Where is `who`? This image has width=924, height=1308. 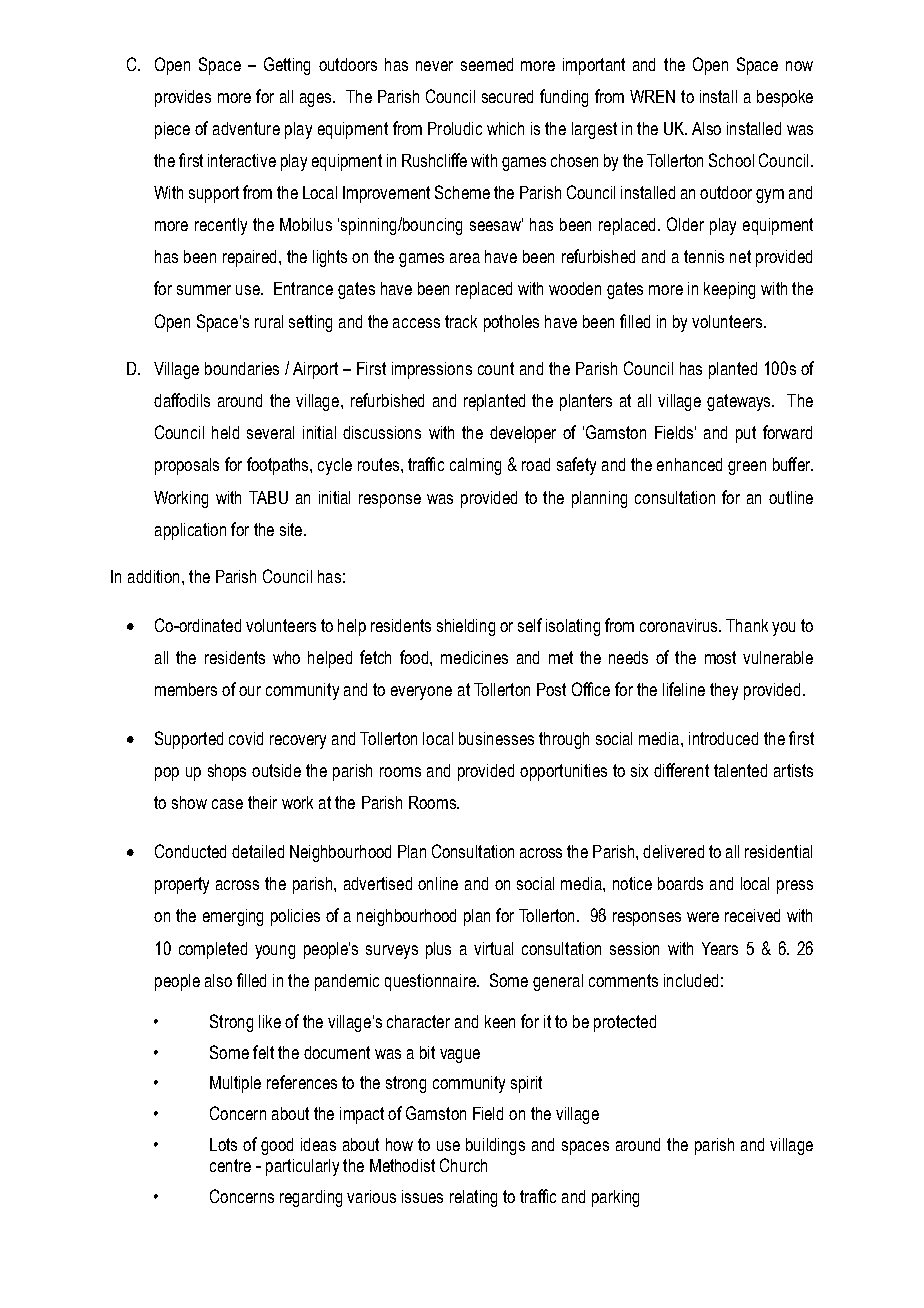 who is located at coordinates (286, 657).
